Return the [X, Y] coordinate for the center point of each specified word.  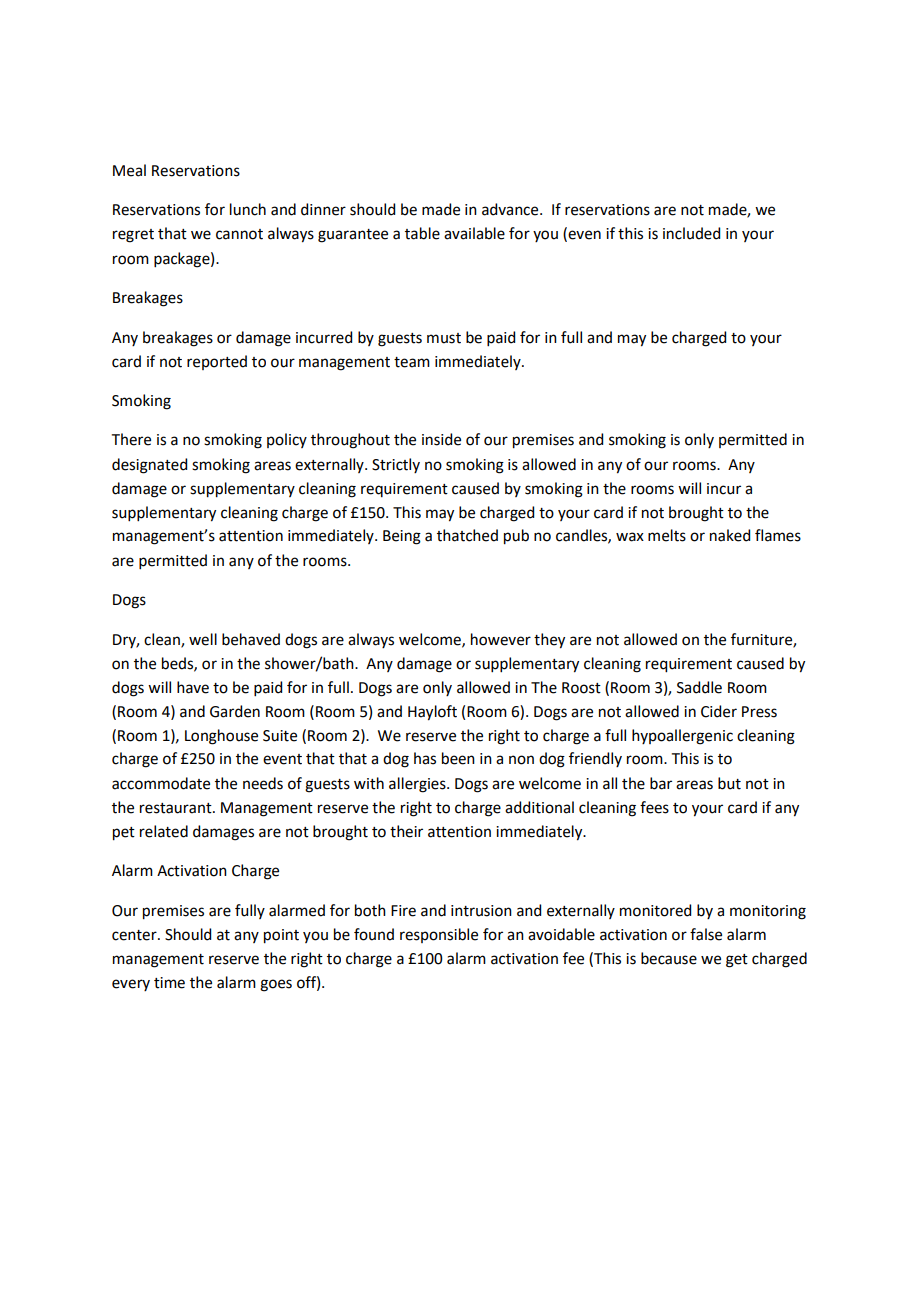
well [203, 639]
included [691, 233]
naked [730, 535]
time [169, 983]
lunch [248, 209]
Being [402, 537]
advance [511, 209]
